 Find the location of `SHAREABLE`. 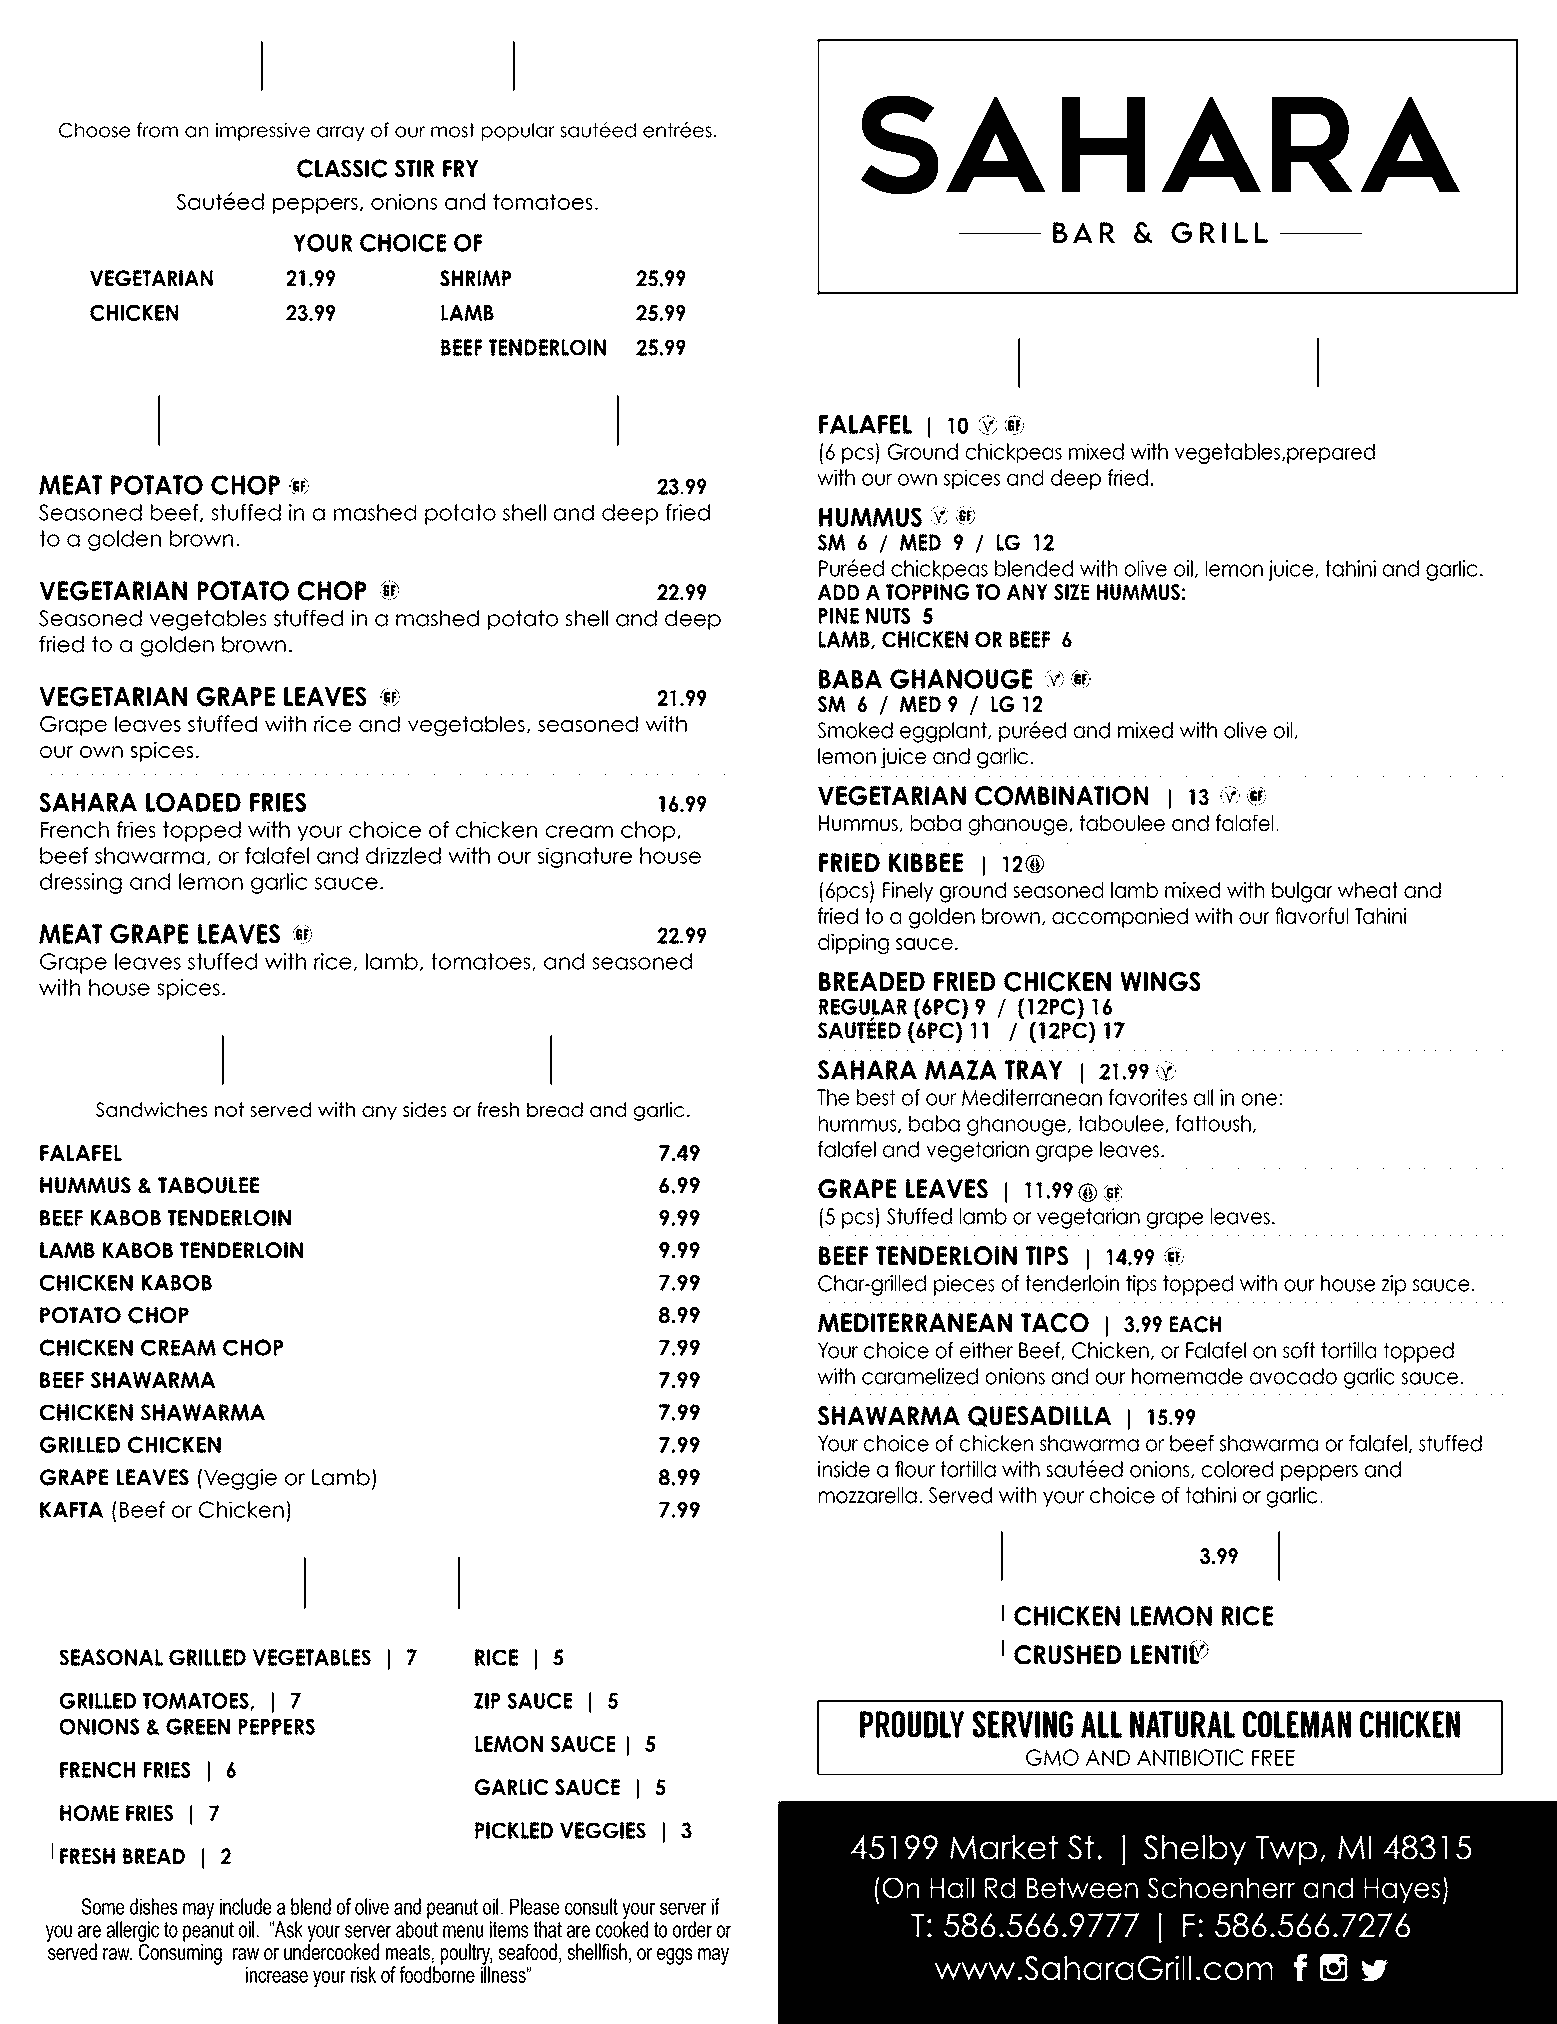

SHAREABLE is located at coordinates (1168, 364).
